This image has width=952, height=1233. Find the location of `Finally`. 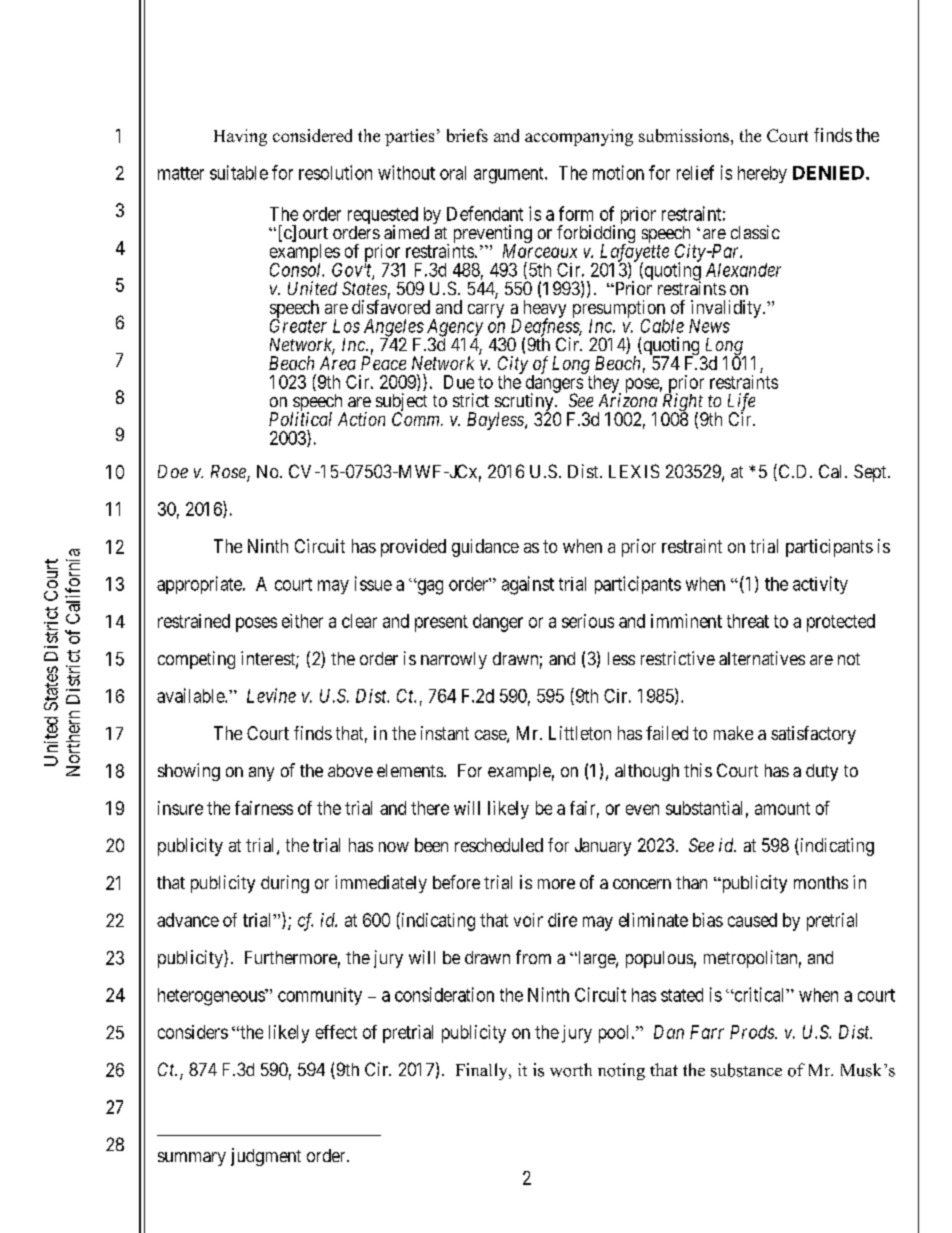

Finally is located at coordinates (483, 1071).
